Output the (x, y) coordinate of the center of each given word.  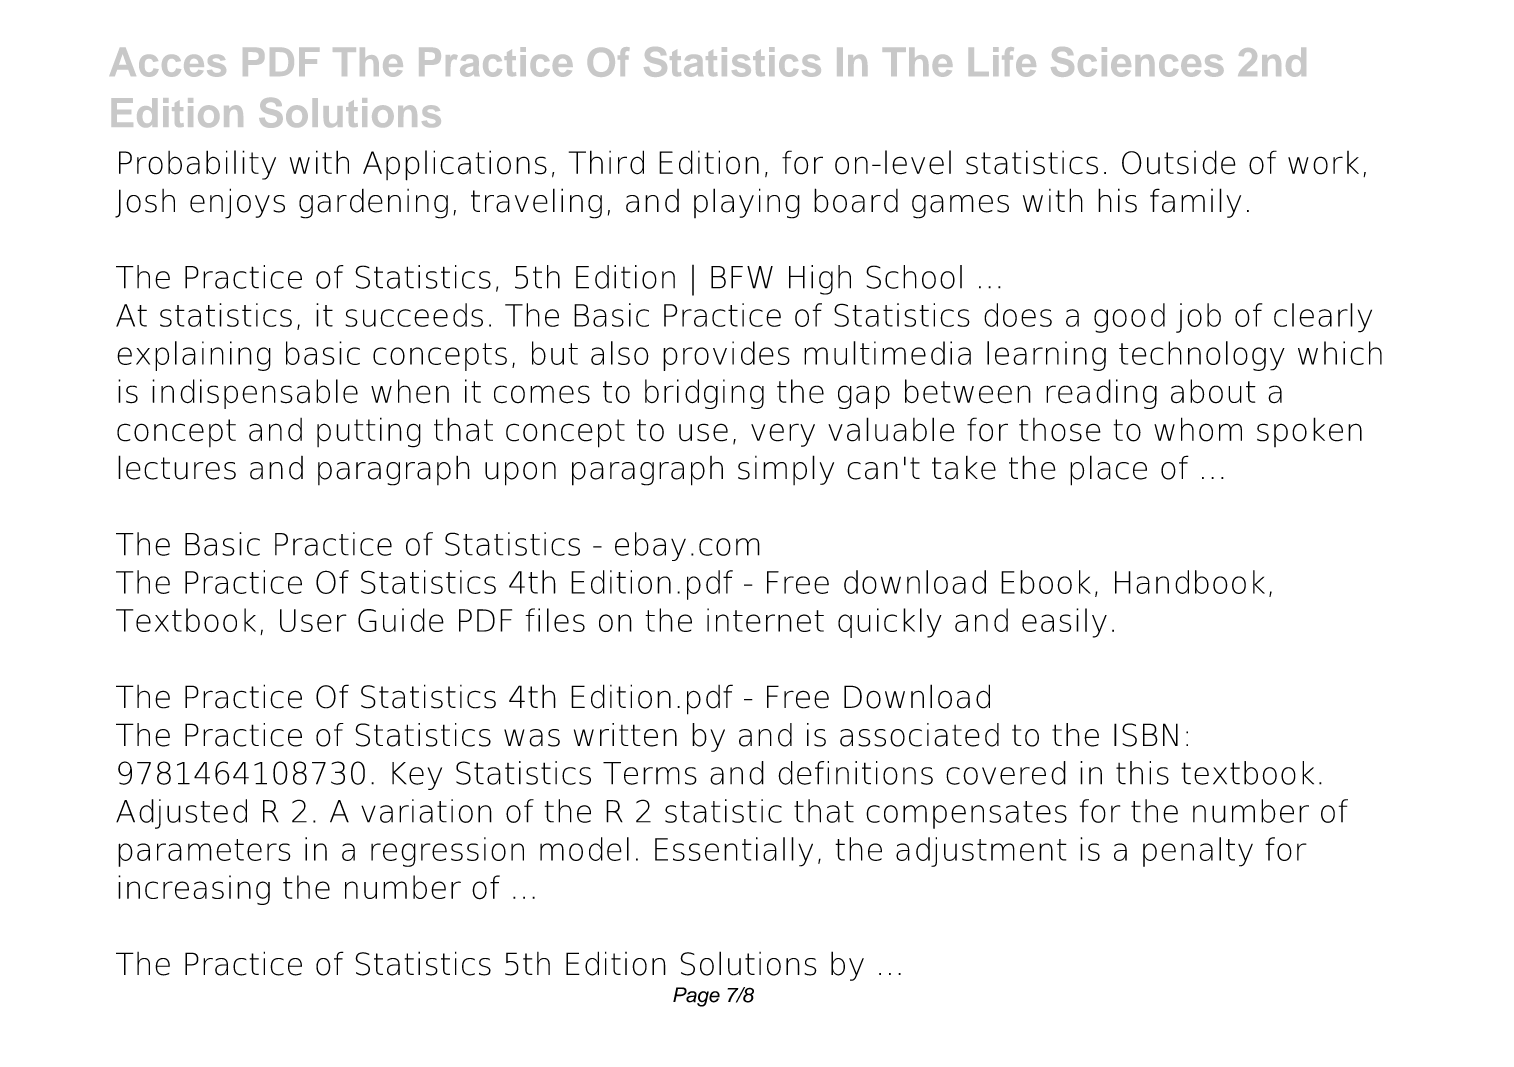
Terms (650, 773)
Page (696, 997)
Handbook (1190, 582)
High (820, 280)
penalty (1198, 852)
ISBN (1146, 735)
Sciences (1137, 62)
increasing (194, 890)
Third (606, 162)
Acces (168, 62)
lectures (177, 467)
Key (417, 776)
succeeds (414, 315)
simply (786, 470)
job (1198, 318)
